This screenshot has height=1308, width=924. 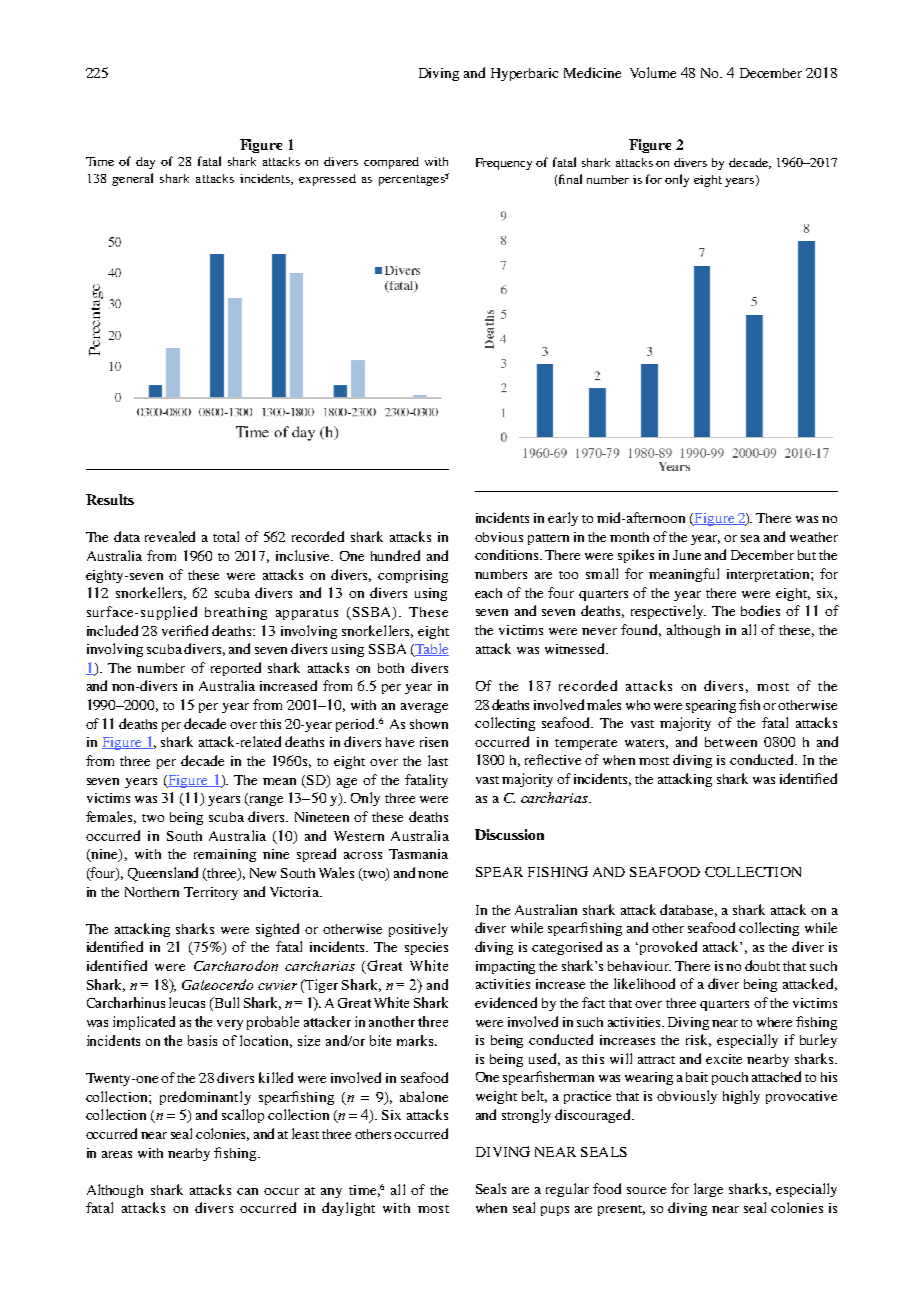 I want to click on large, so click(x=708, y=1190).
